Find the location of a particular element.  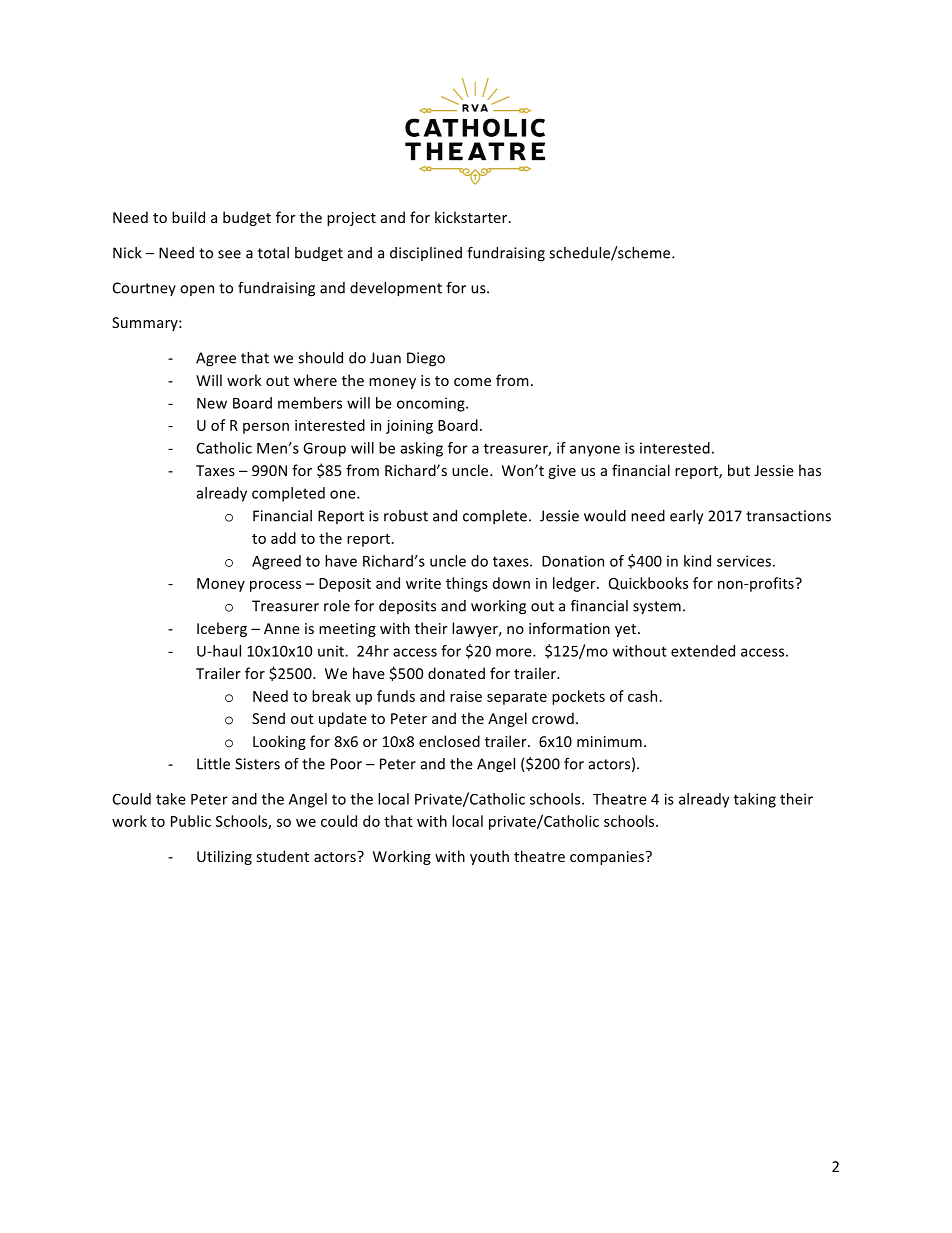

services is located at coordinates (744, 561).
